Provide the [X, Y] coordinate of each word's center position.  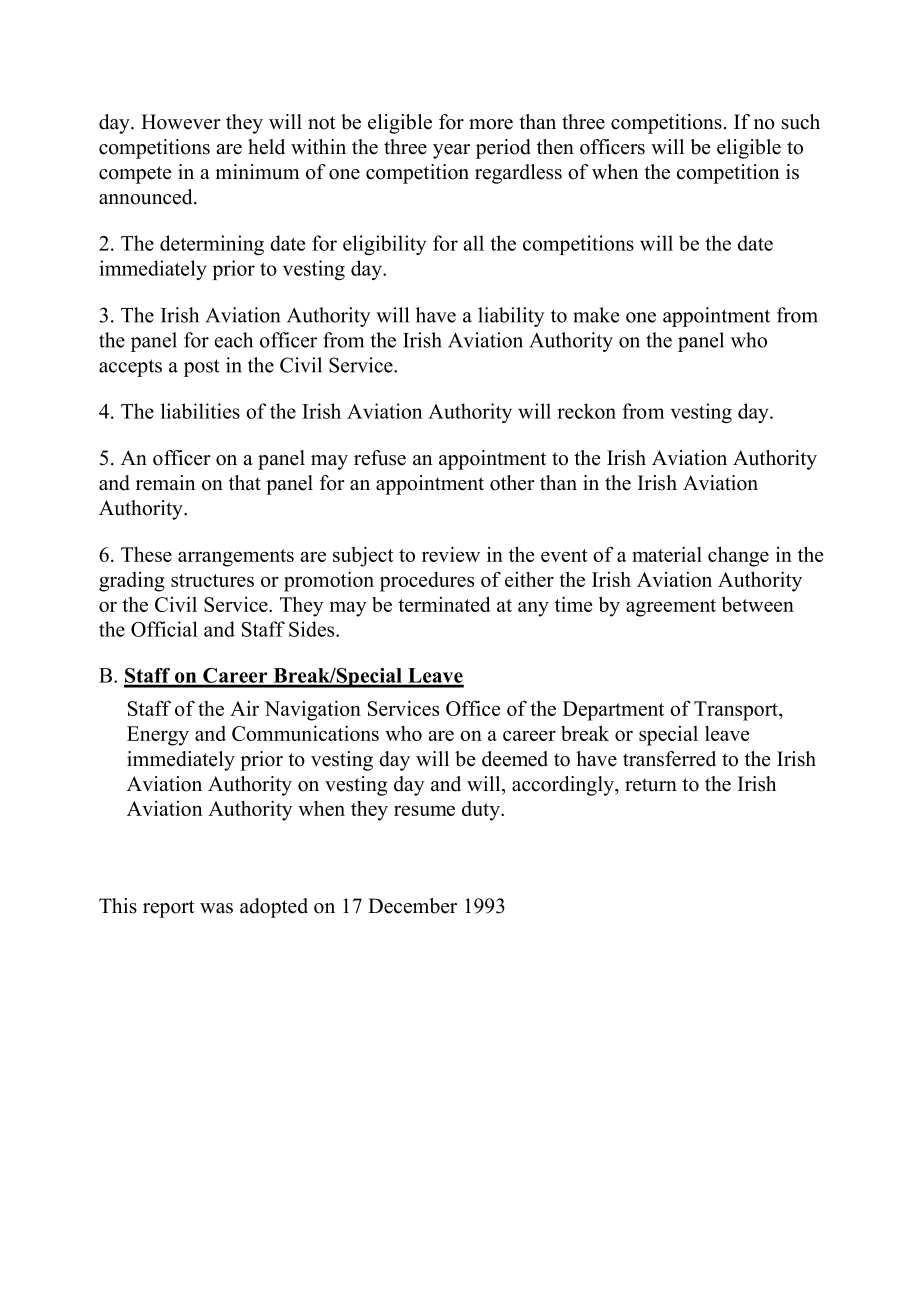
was [216, 908]
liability [511, 317]
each [234, 340]
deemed [515, 759]
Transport [737, 711]
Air [244, 708]
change [738, 556]
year [451, 151]
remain [165, 483]
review [451, 554]
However [181, 122]
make [596, 315]
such [801, 122]
